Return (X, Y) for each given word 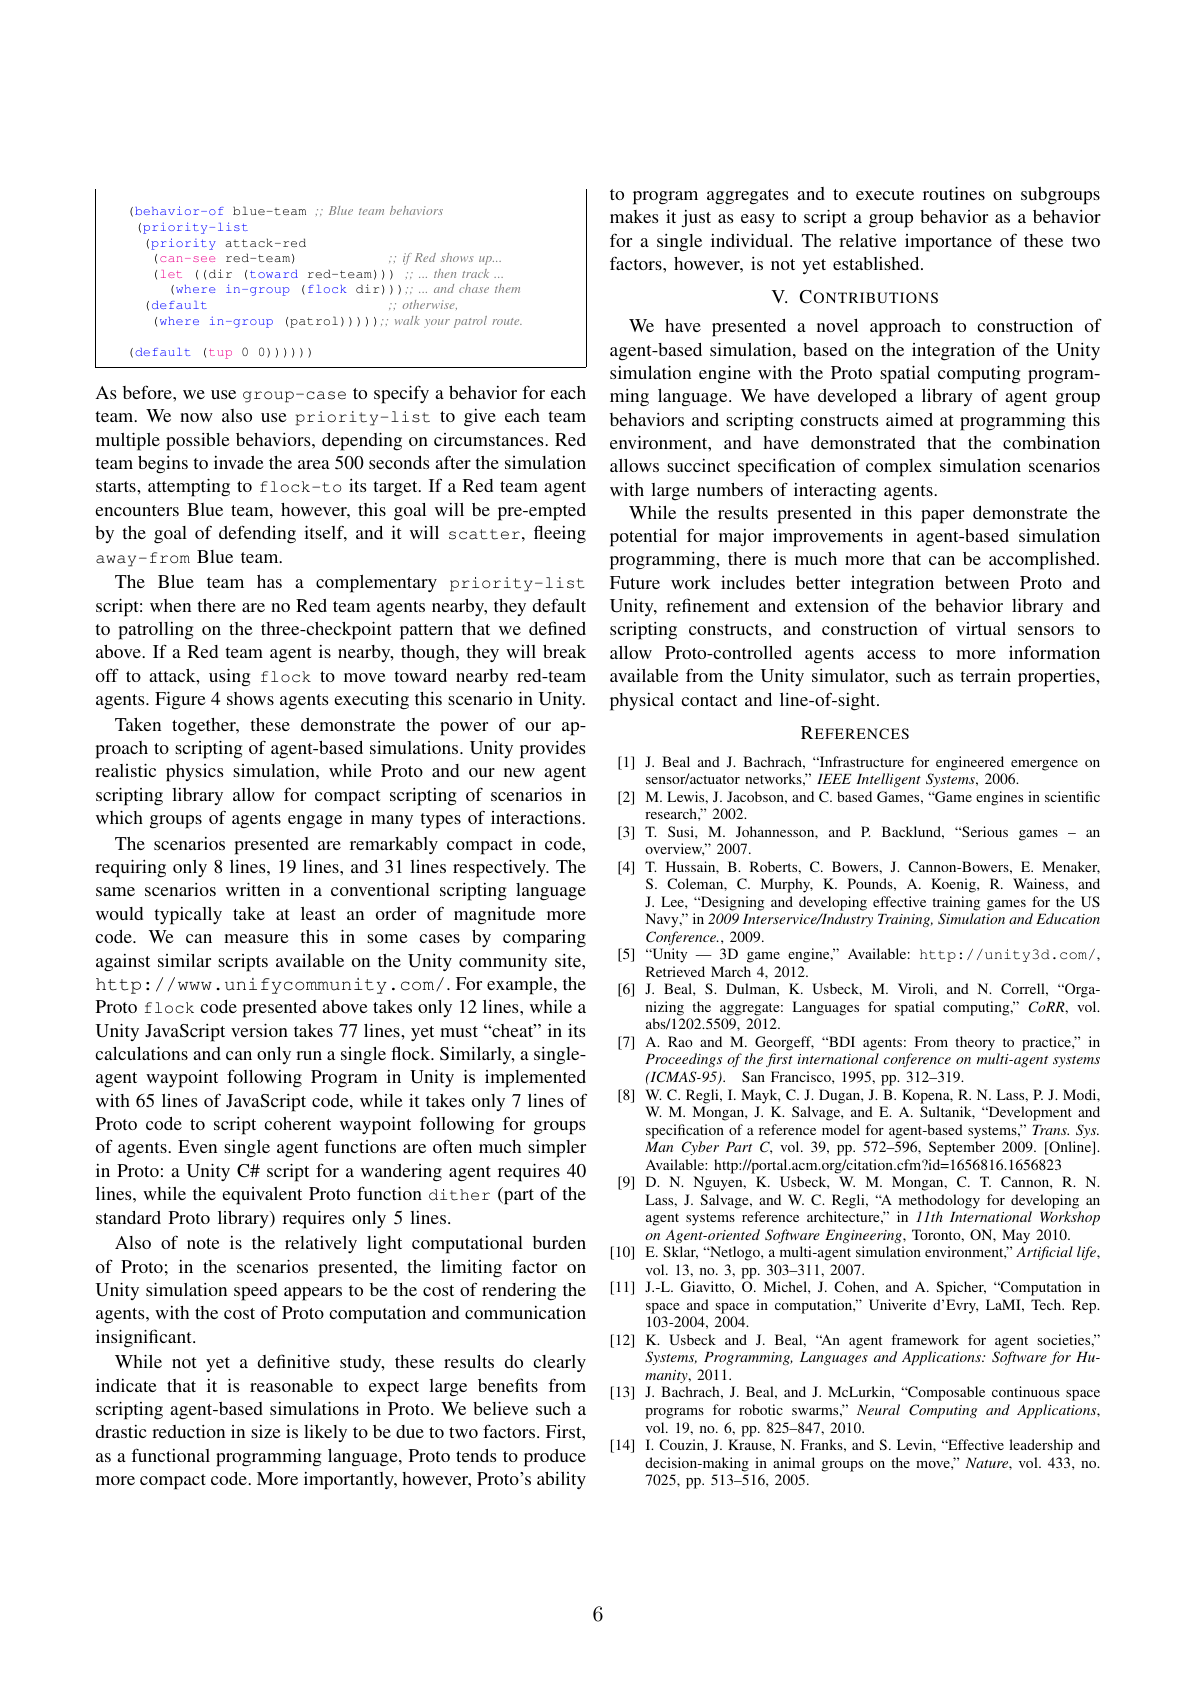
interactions (537, 817)
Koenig (954, 885)
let (171, 274)
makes (634, 216)
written (253, 889)
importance (948, 243)
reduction (188, 1431)
